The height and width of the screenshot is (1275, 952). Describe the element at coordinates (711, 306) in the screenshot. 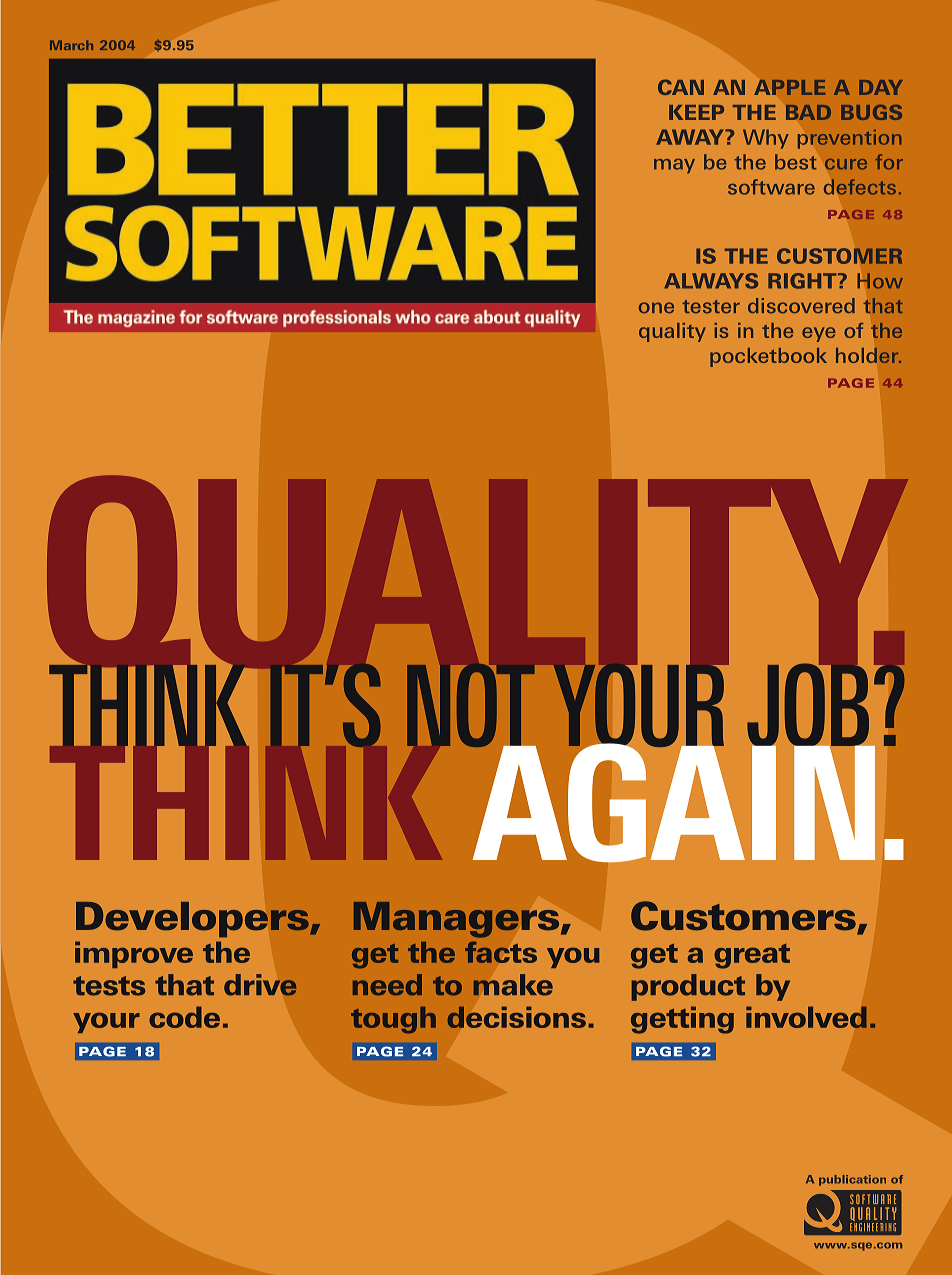

I see `tester` at that location.
